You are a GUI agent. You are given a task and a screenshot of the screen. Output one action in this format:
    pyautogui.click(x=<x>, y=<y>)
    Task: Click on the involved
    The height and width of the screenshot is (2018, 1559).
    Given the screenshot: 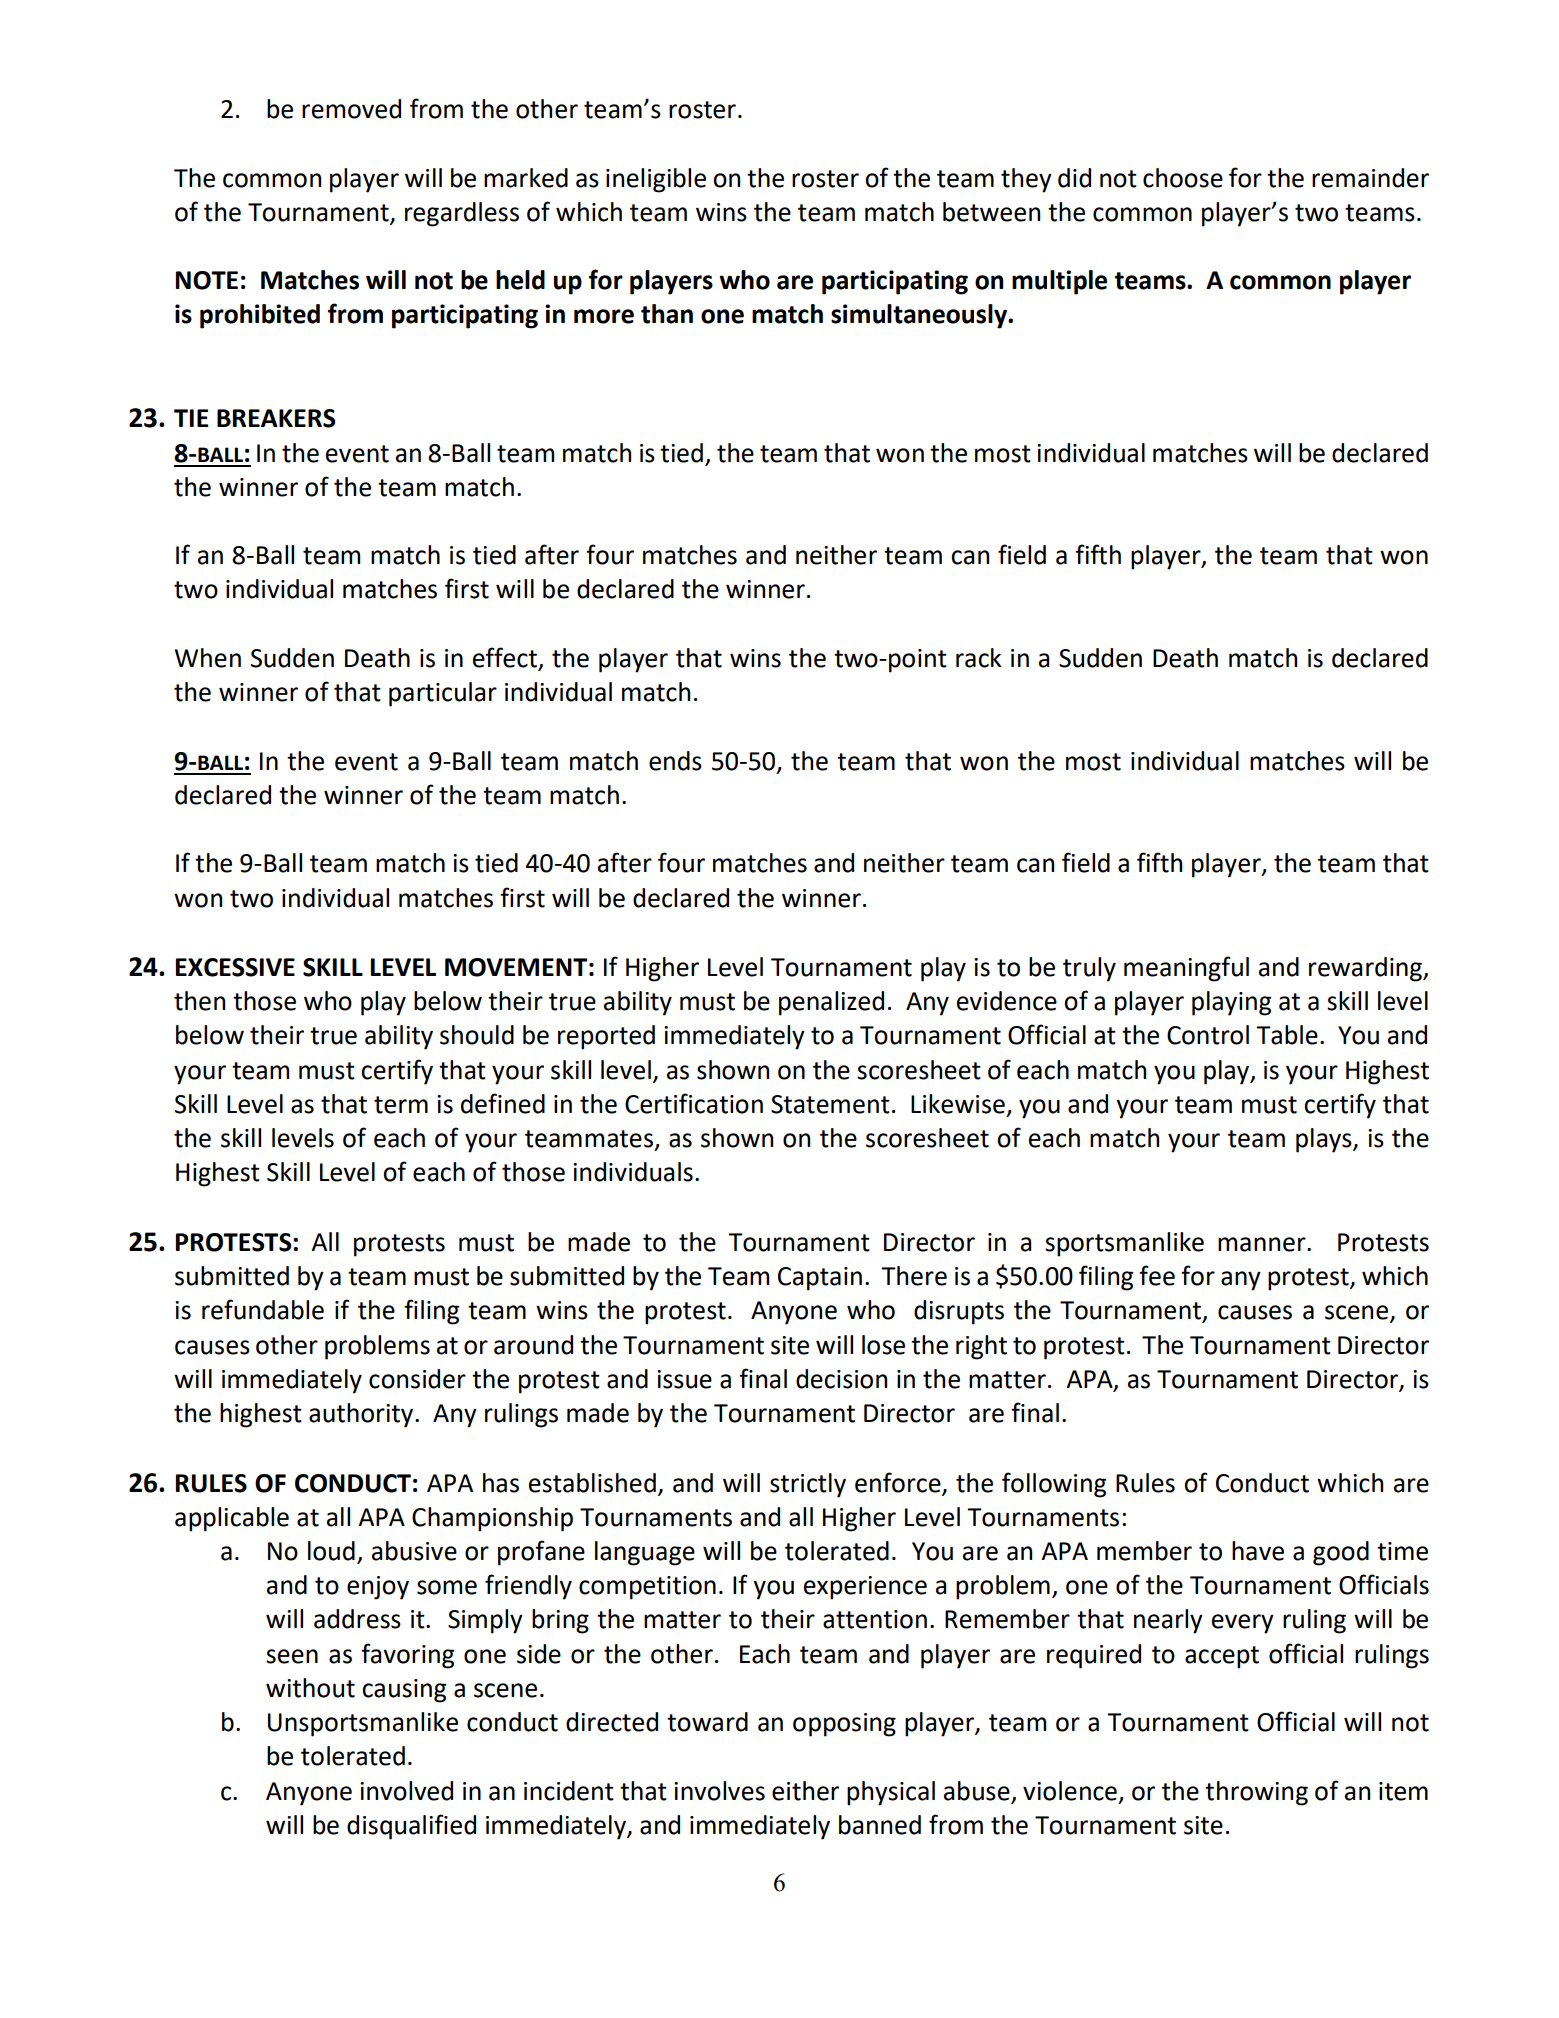 What is the action you would take?
    pyautogui.click(x=406, y=1791)
